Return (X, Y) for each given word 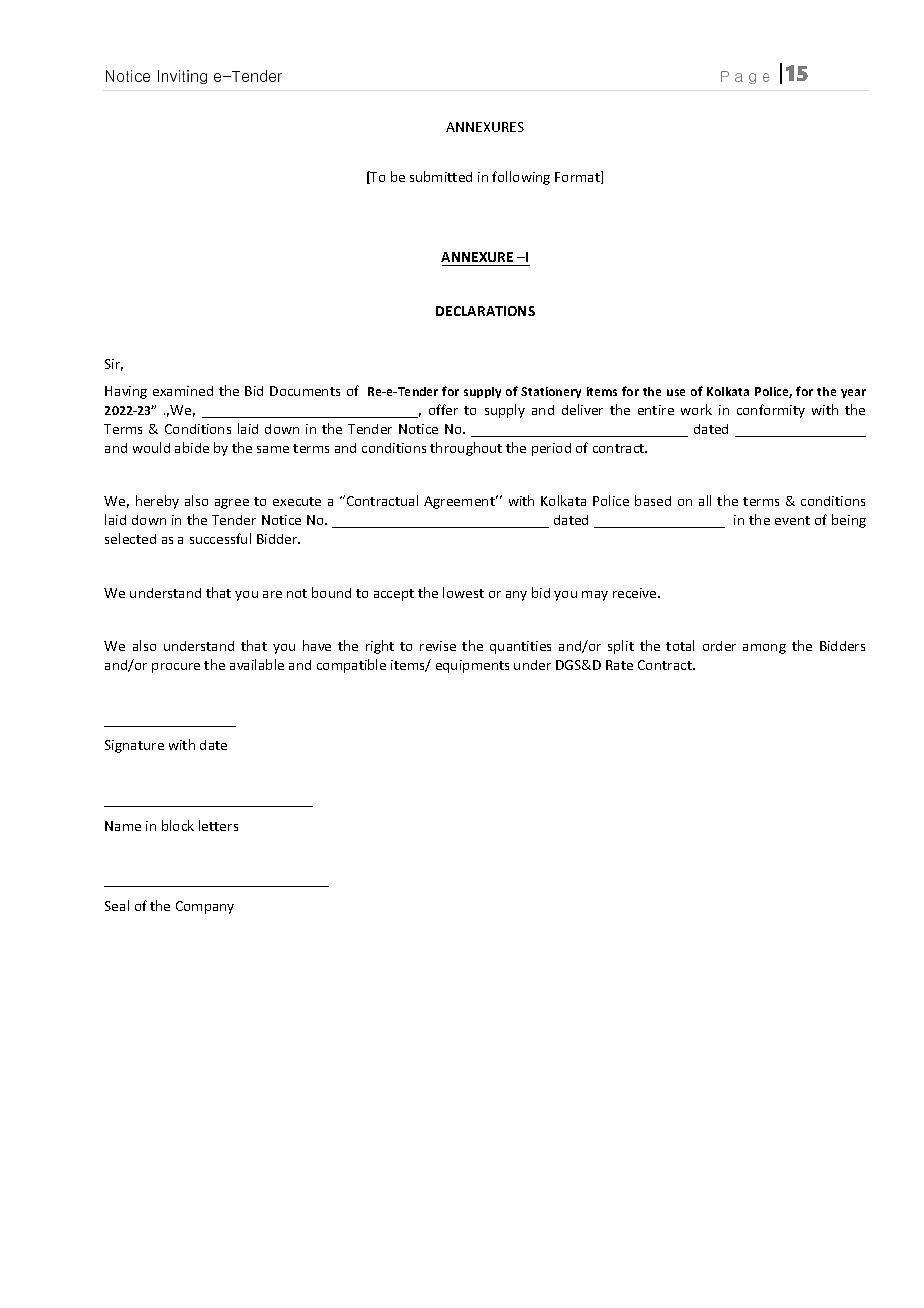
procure (176, 668)
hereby (157, 502)
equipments (472, 666)
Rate (619, 665)
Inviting (182, 77)
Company (205, 907)
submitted (441, 176)
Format (578, 177)
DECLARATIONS (485, 311)
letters (218, 825)
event (792, 520)
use (676, 392)
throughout (466, 449)
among (764, 649)
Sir (114, 365)
